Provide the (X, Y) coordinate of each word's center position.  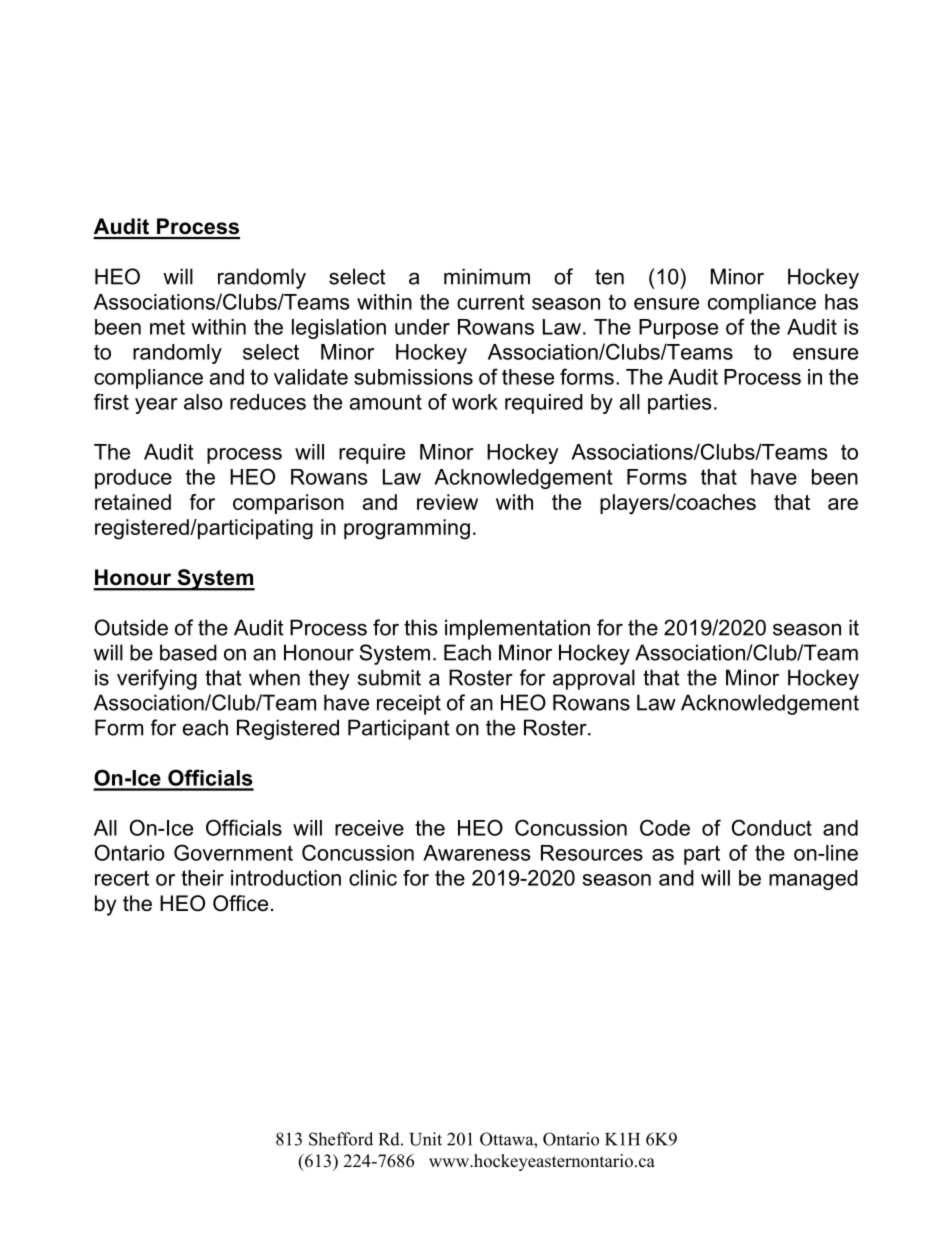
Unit (425, 1139)
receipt (409, 704)
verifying (157, 679)
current (491, 302)
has (841, 302)
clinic (373, 878)
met (167, 327)
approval (594, 679)
